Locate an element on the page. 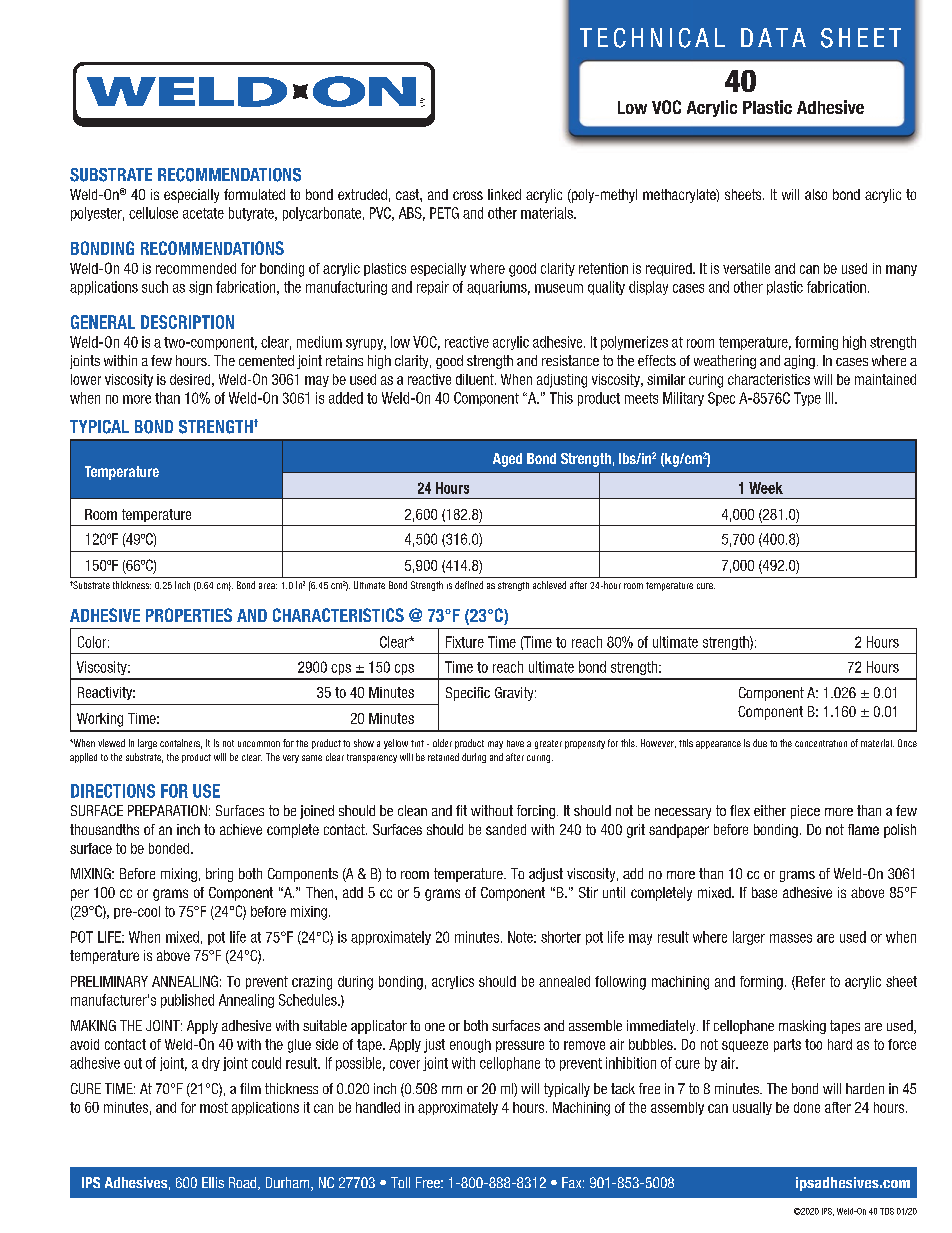 The image size is (952, 1233). formulated is located at coordinates (254, 194).
